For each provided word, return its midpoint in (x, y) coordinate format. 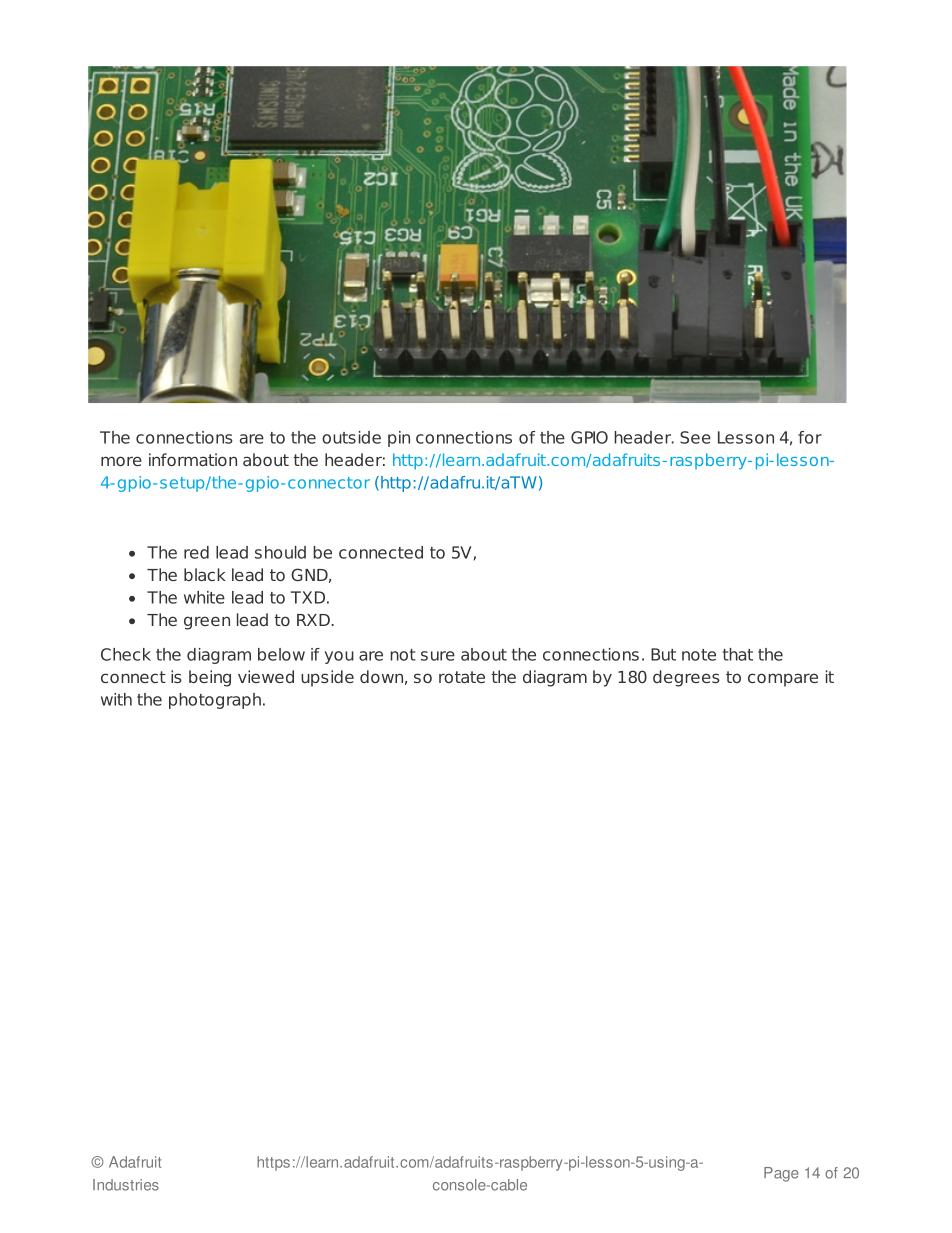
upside (327, 678)
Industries (126, 1185)
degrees (686, 678)
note (699, 655)
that (738, 654)
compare (783, 680)
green (207, 623)
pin (399, 439)
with (116, 699)
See (695, 437)
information (193, 459)
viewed (266, 676)
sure (438, 656)
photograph (215, 701)
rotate (462, 677)
